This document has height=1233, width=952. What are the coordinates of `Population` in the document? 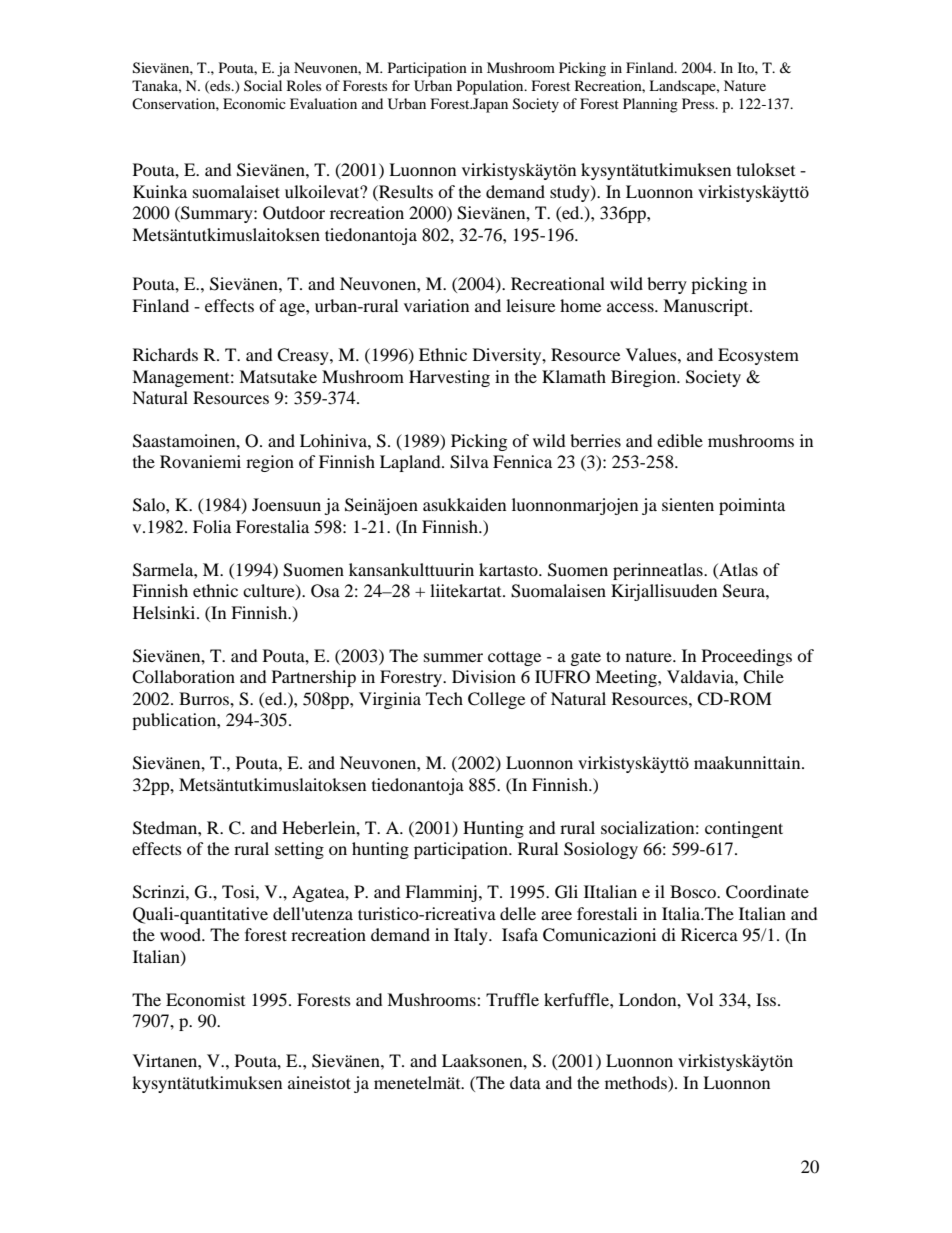 It's located at (491, 87).
